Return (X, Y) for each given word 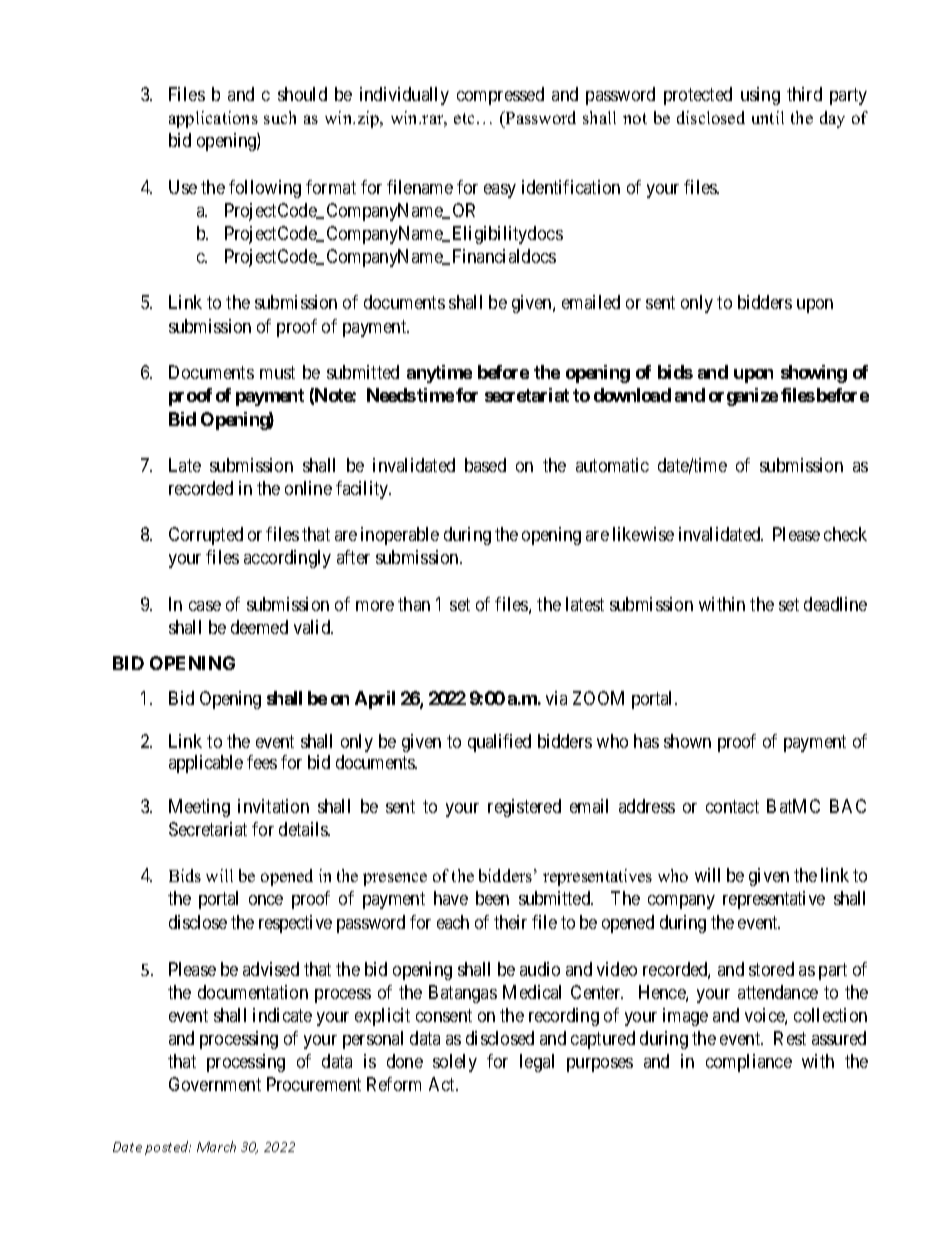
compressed (500, 96)
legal (537, 1063)
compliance (749, 1063)
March (216, 1146)
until (768, 117)
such (280, 117)
